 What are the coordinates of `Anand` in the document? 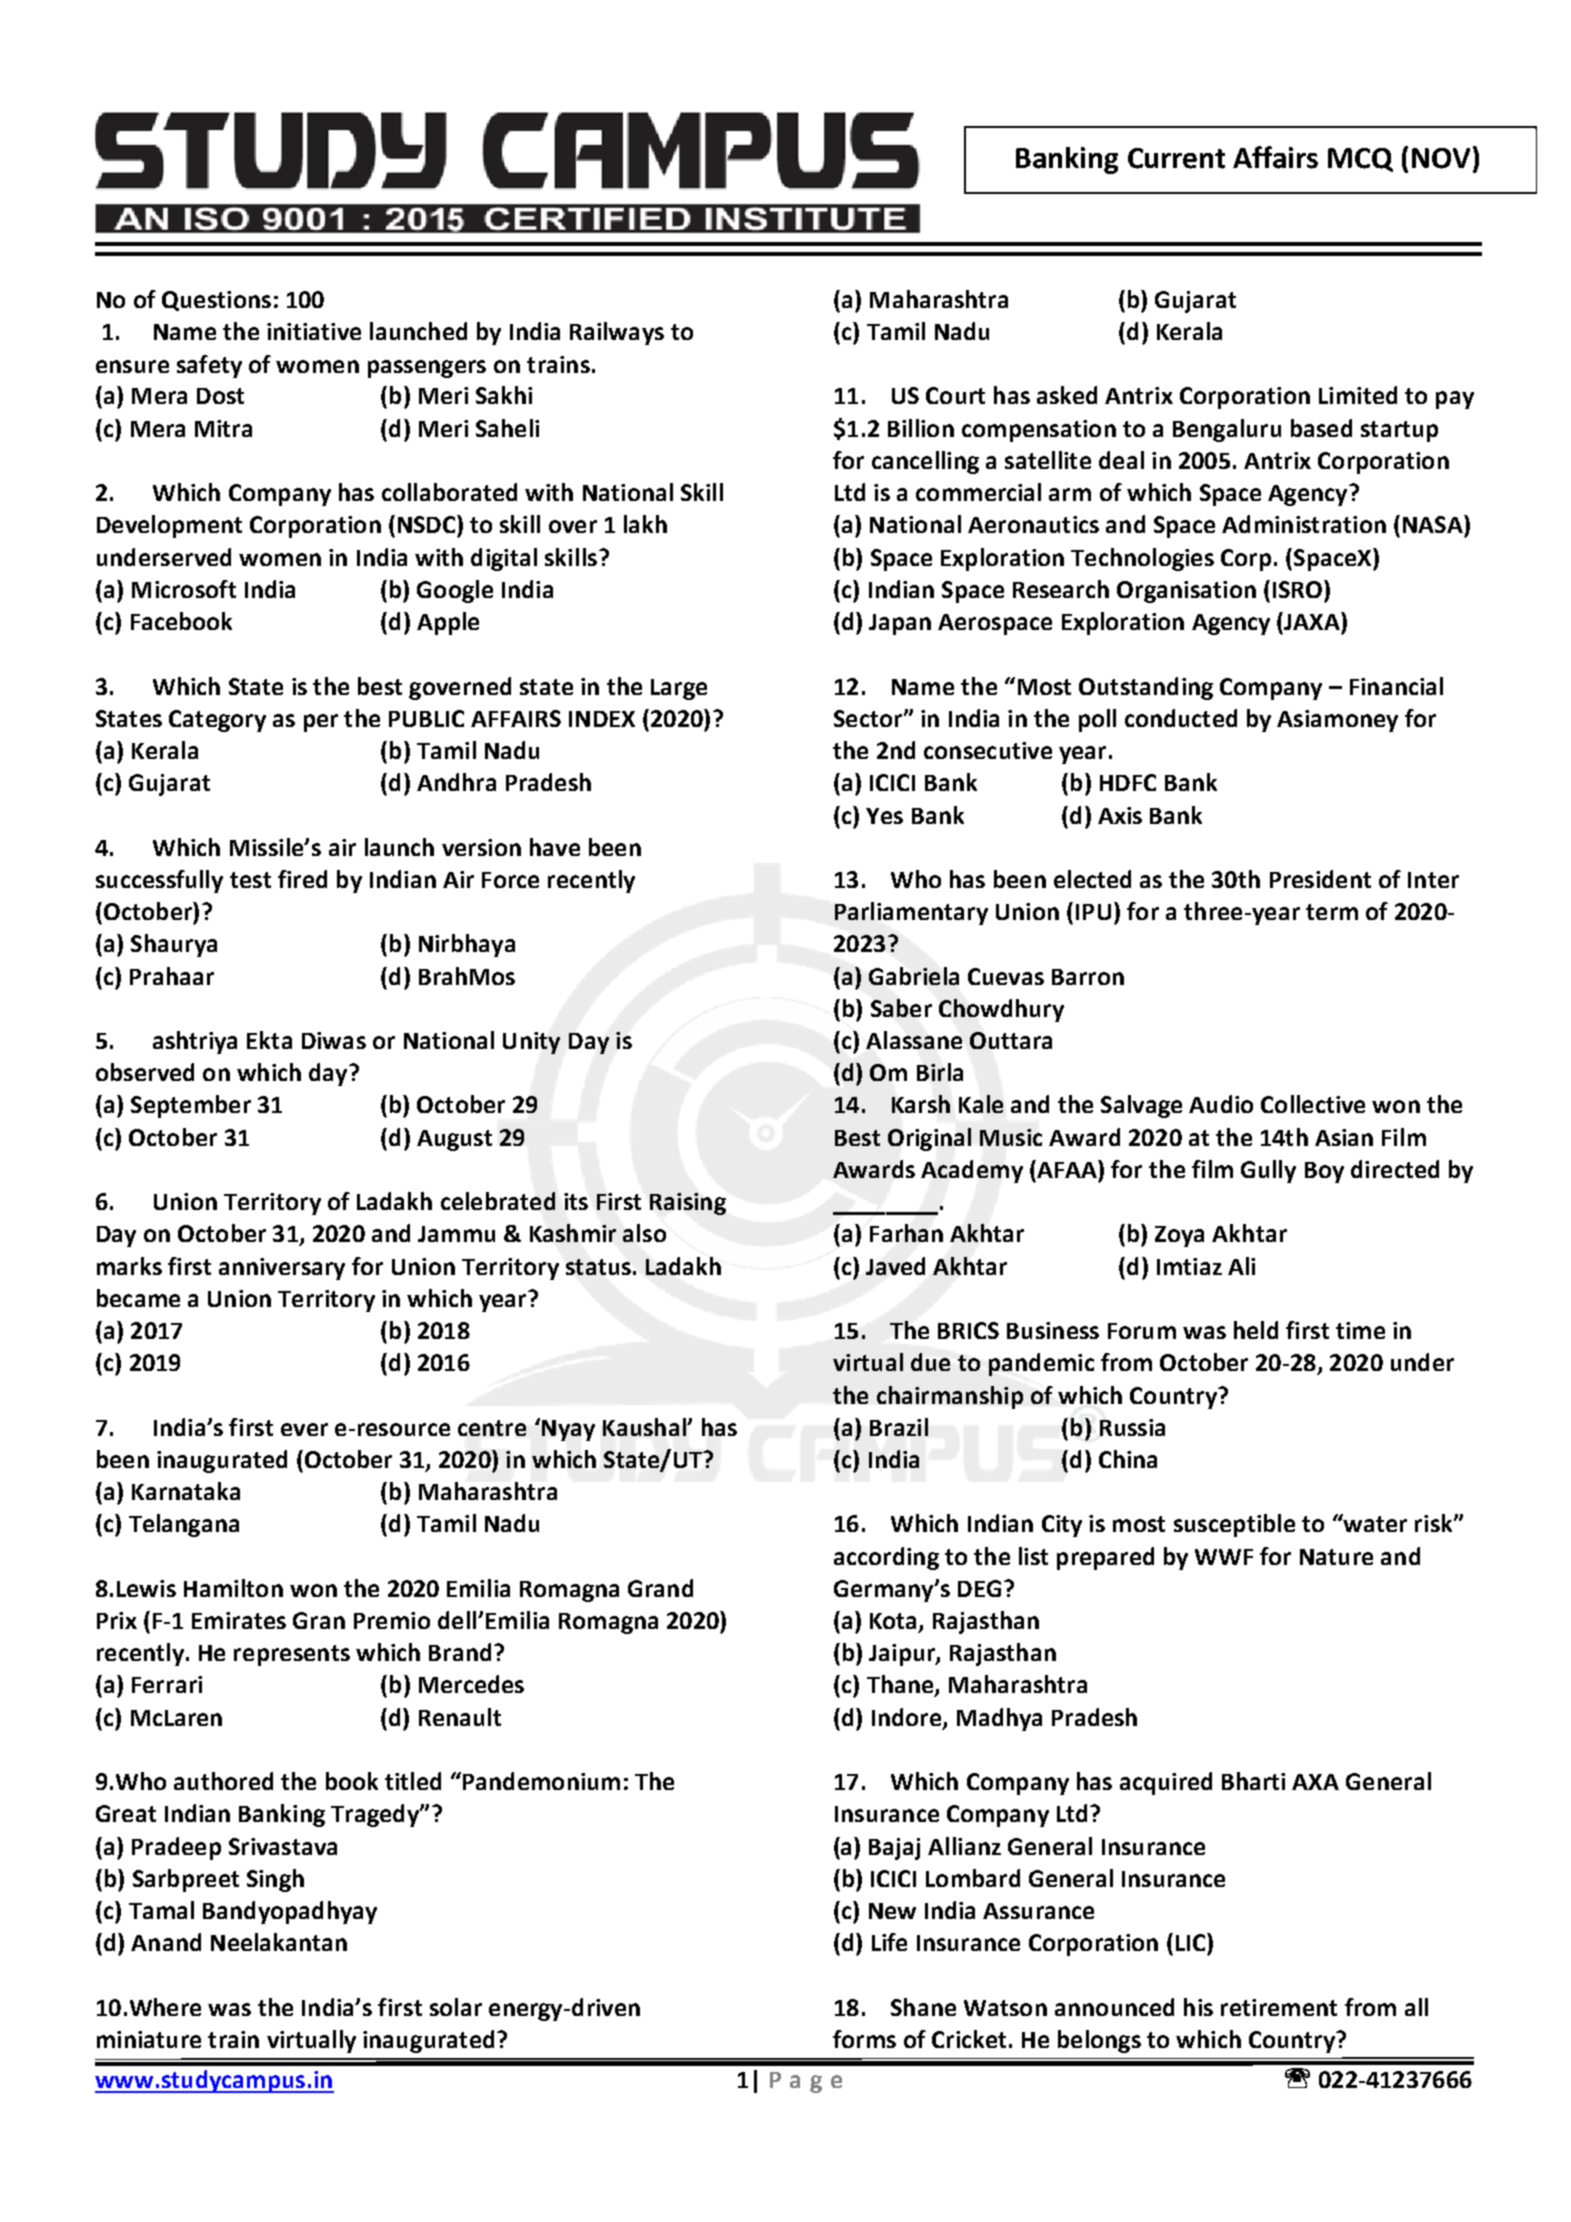 It's located at (166, 1942).
